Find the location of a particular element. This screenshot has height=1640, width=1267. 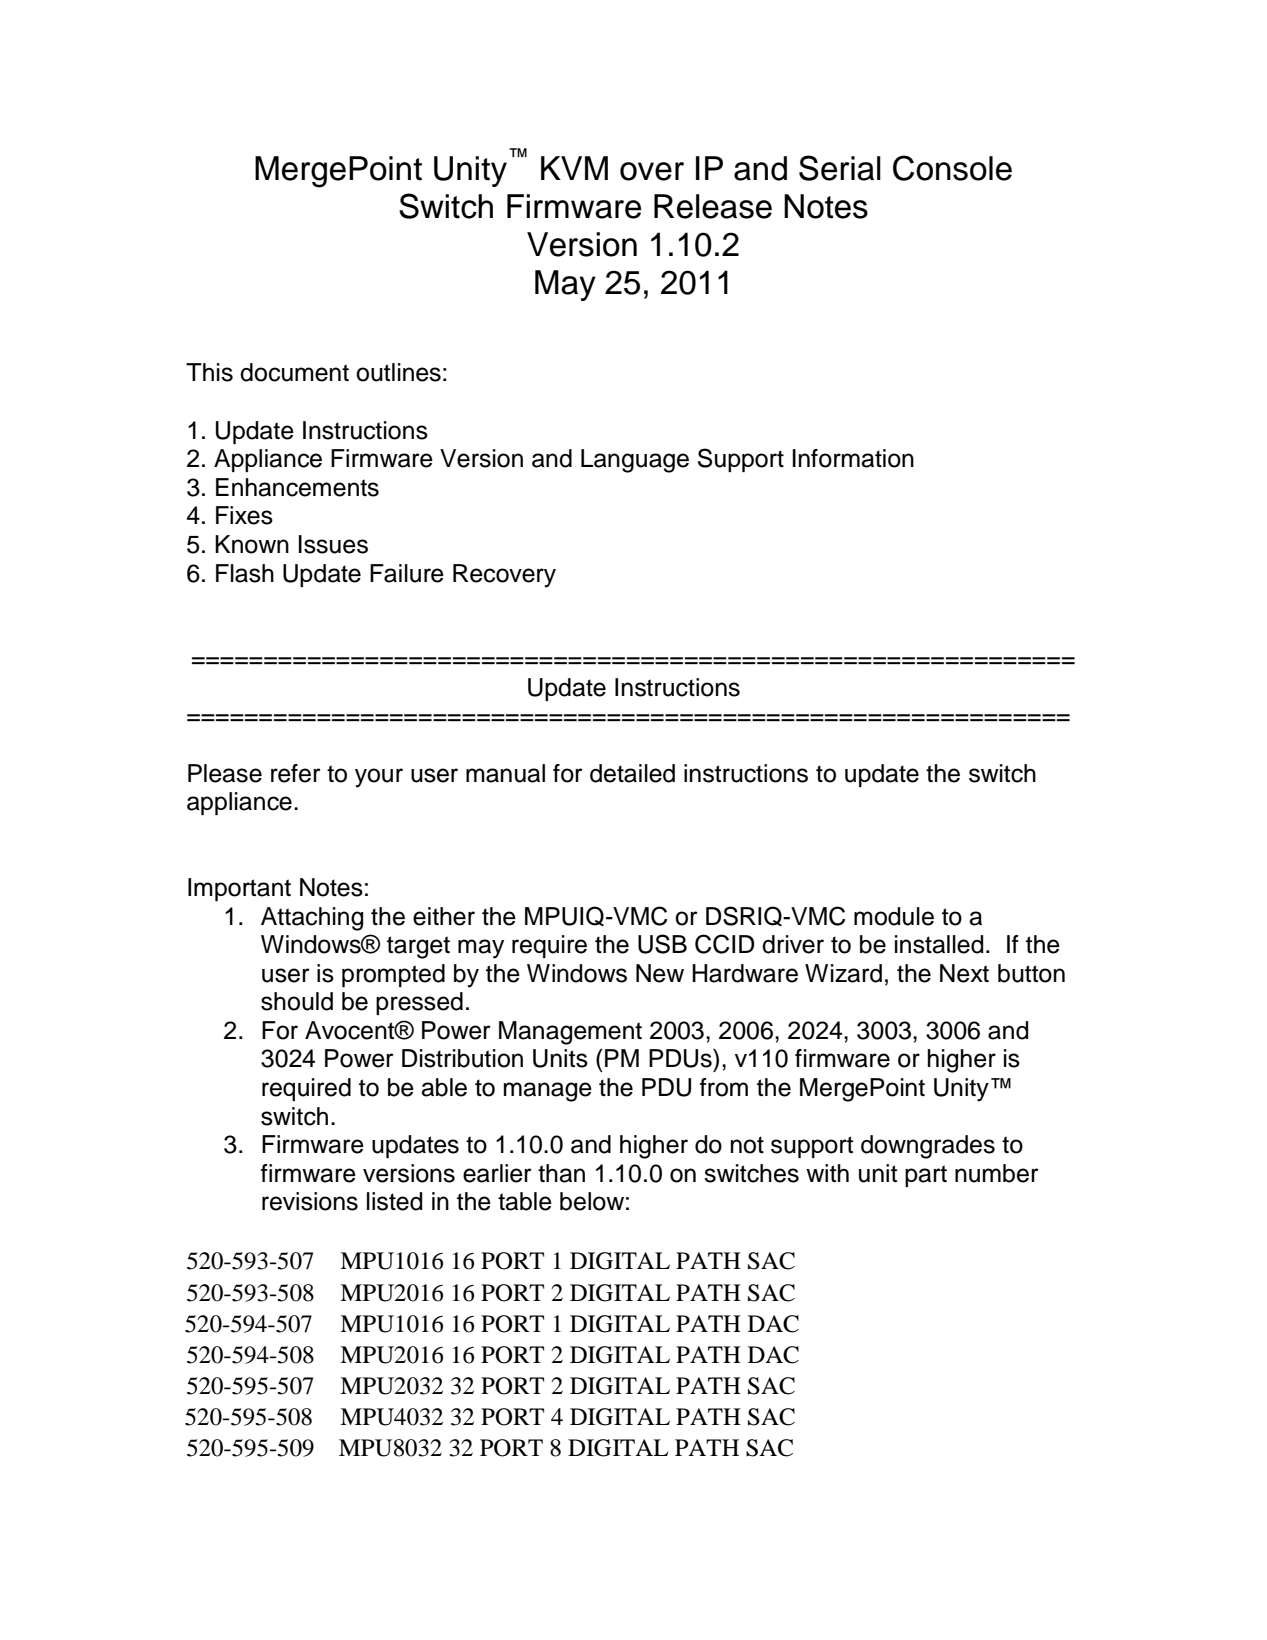

refer is located at coordinates (296, 773).
